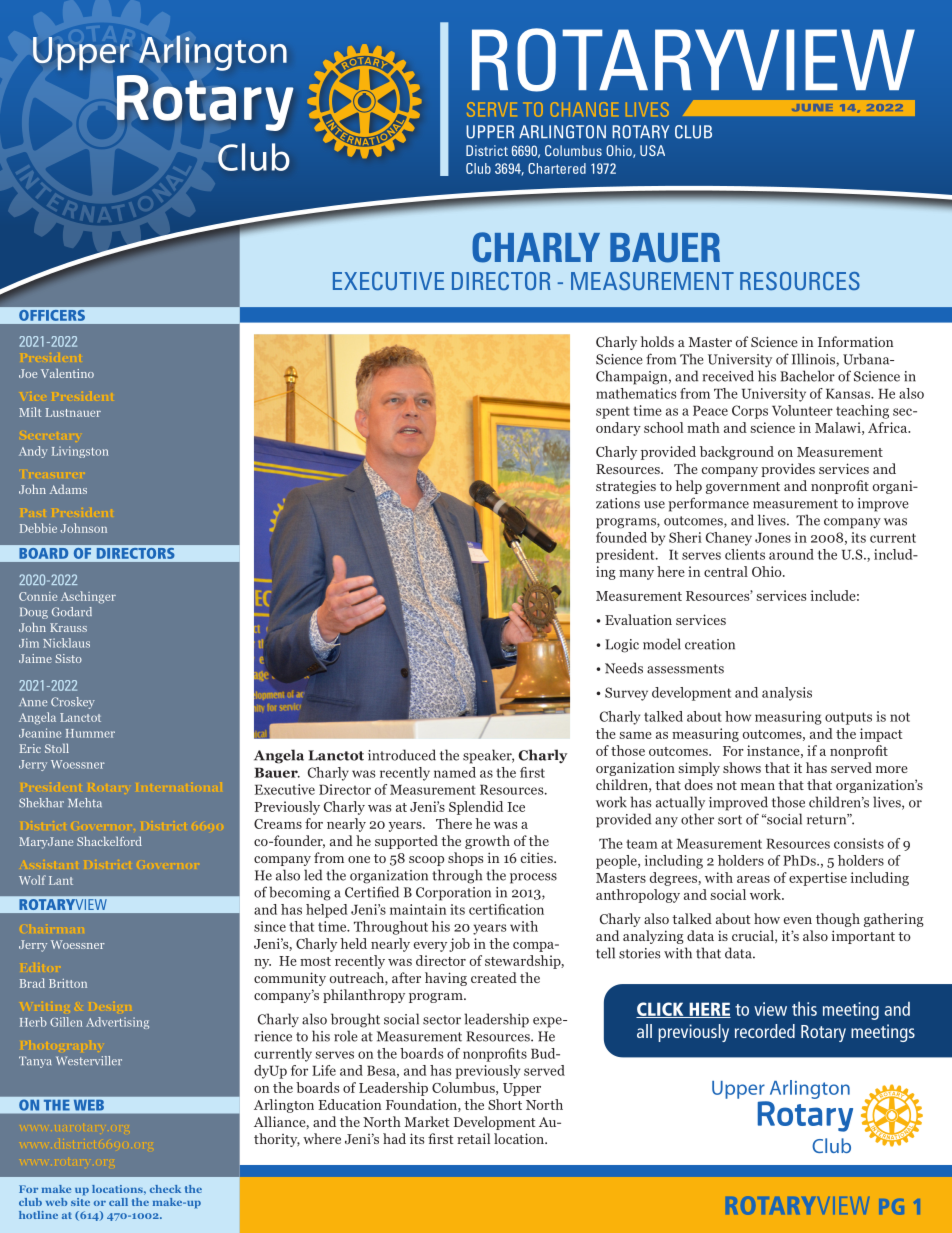 This page has height=1233, width=952. Describe the element at coordinates (80, 452) in the page. I see `Livingston` at that location.
